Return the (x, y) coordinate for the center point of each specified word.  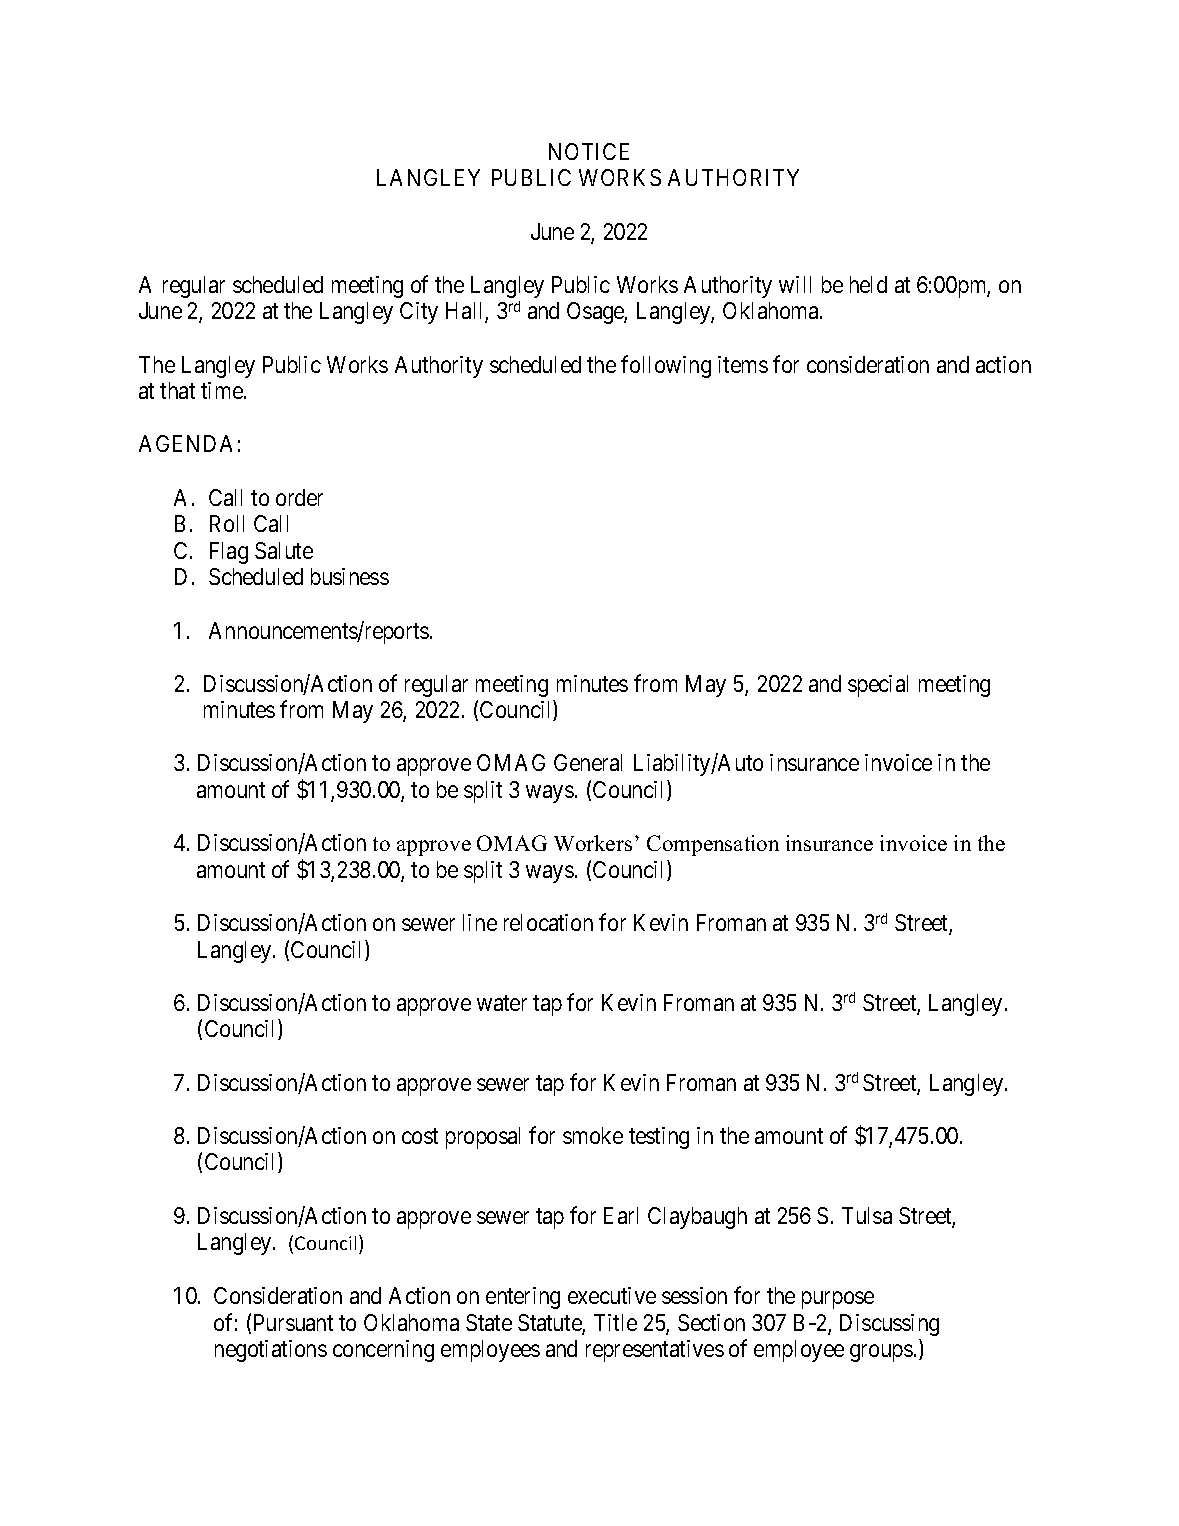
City (419, 313)
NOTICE (589, 151)
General (588, 762)
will (795, 284)
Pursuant (293, 1322)
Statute (550, 1324)
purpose (838, 1300)
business (350, 576)
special (878, 686)
